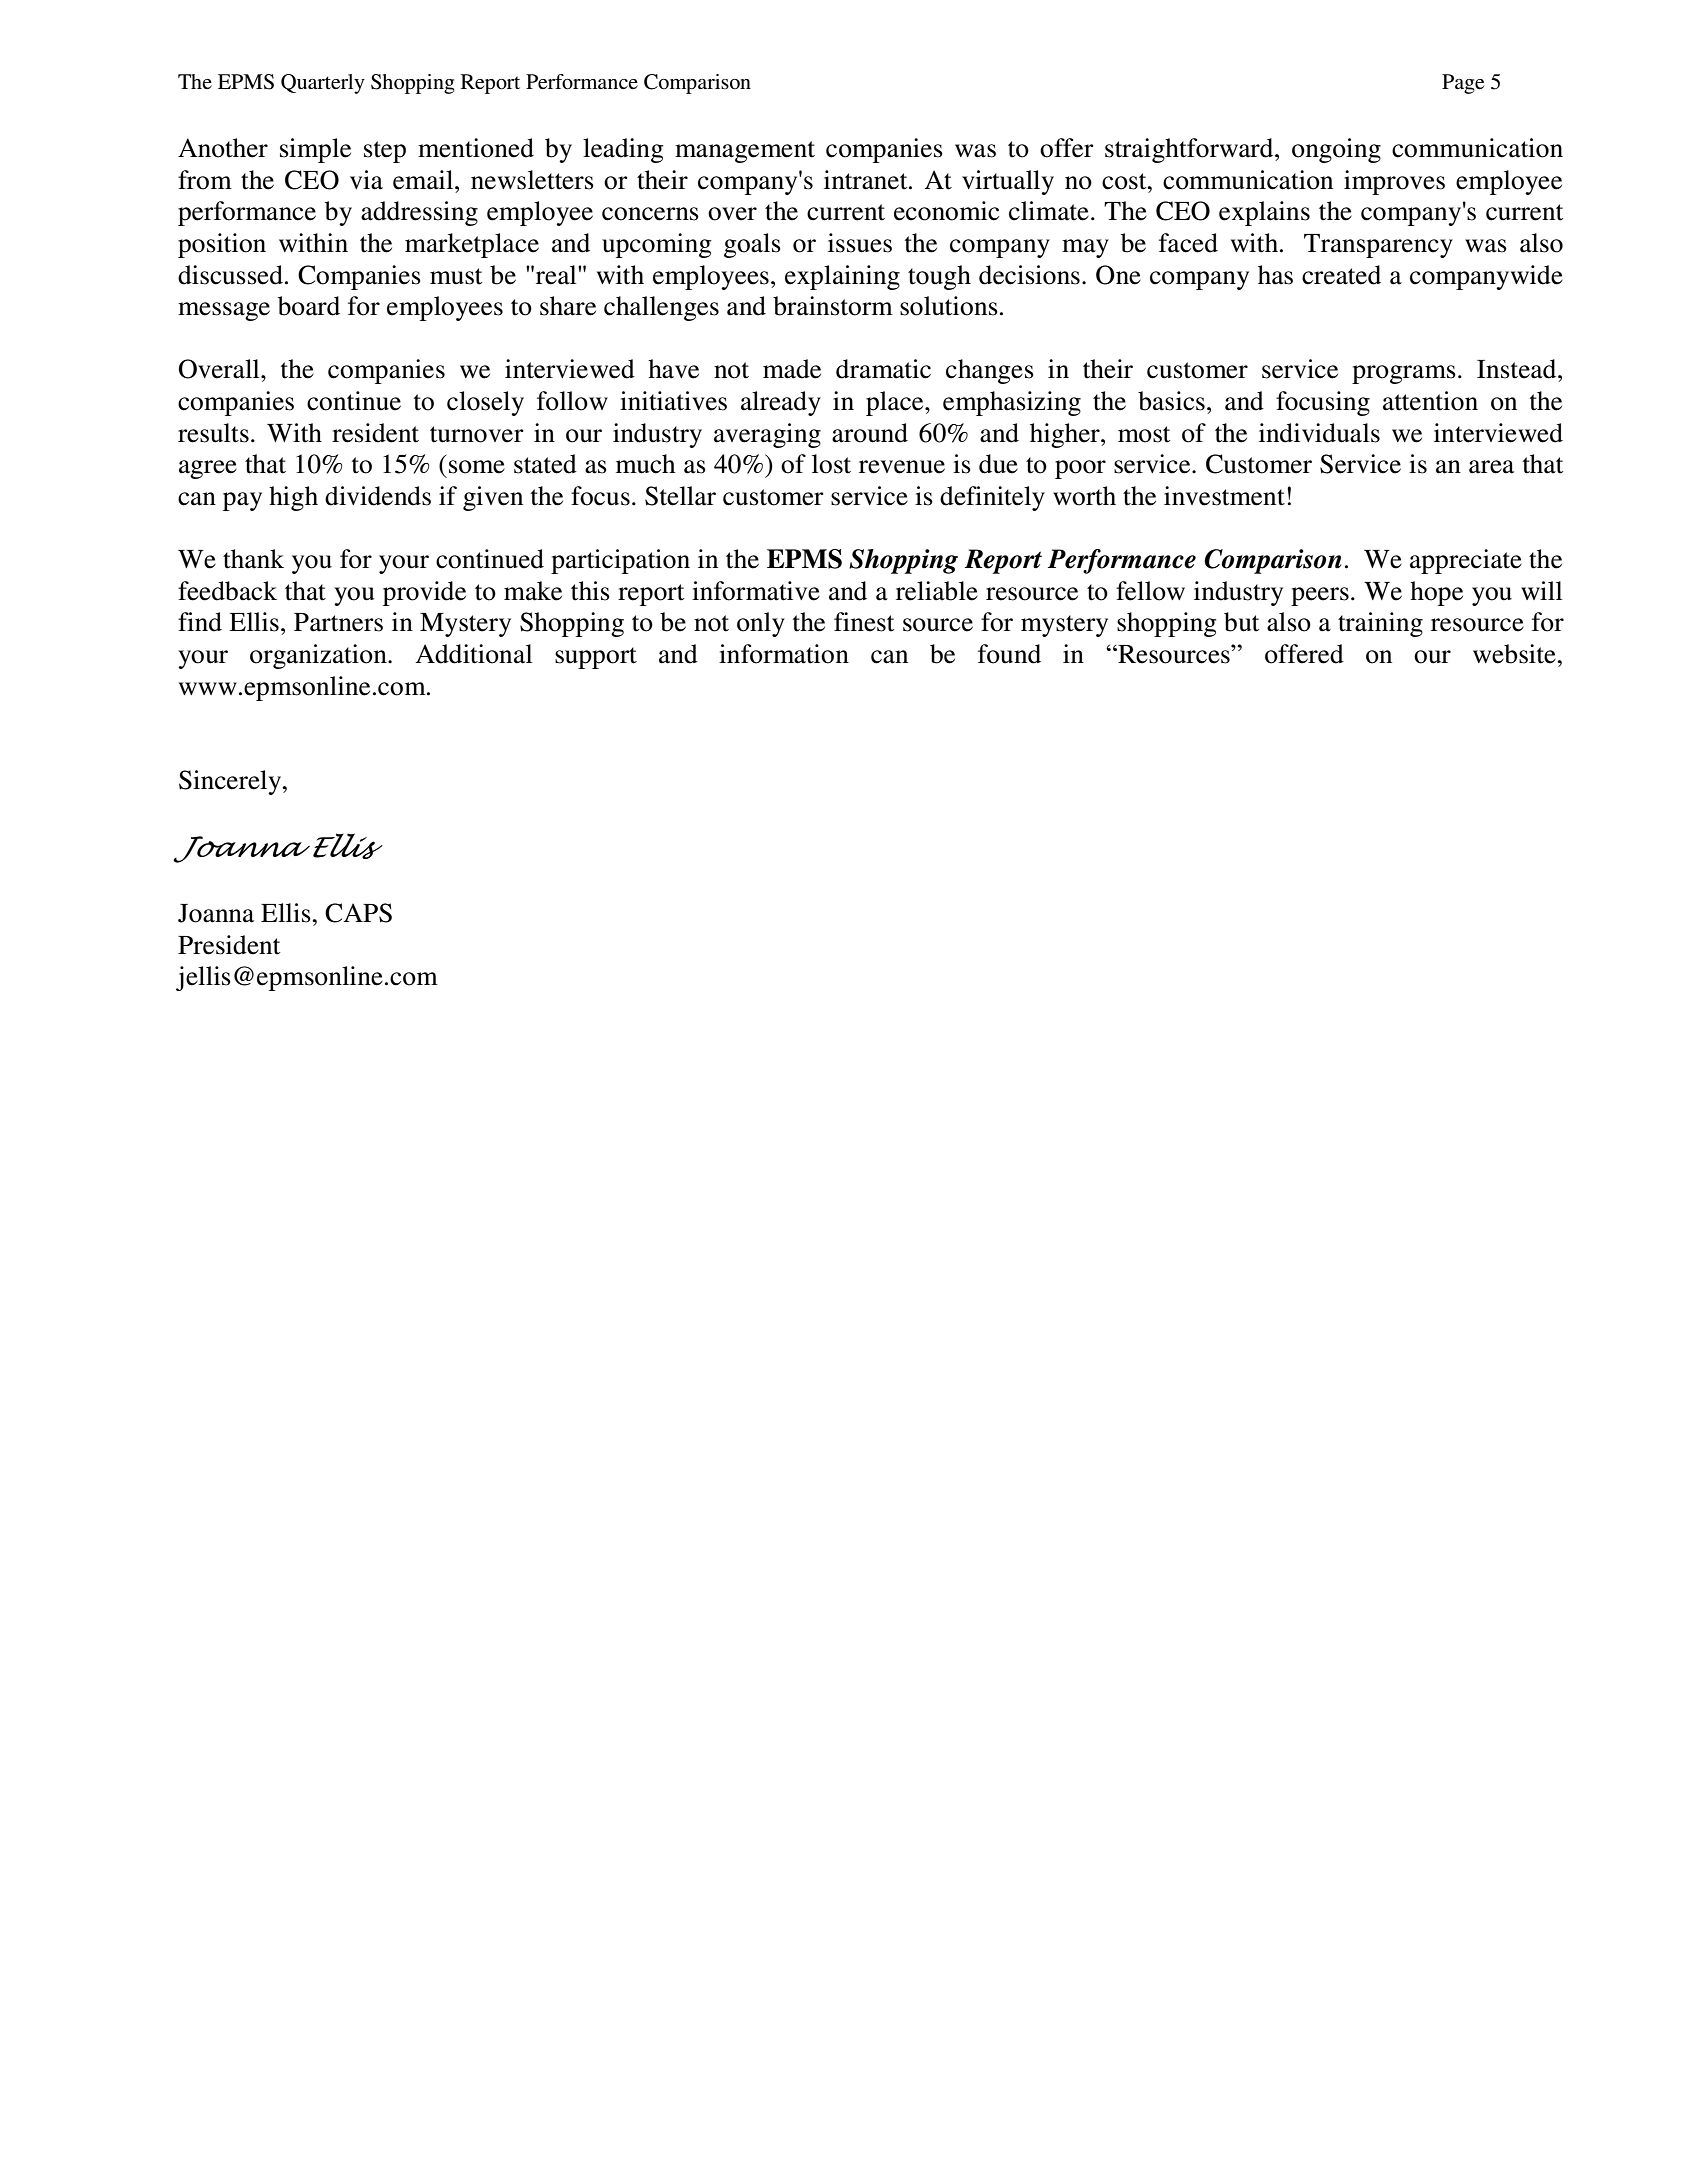 Image resolution: width=1682 pixels, height=2177 pixels. I want to click on Quarterly, so click(323, 84).
